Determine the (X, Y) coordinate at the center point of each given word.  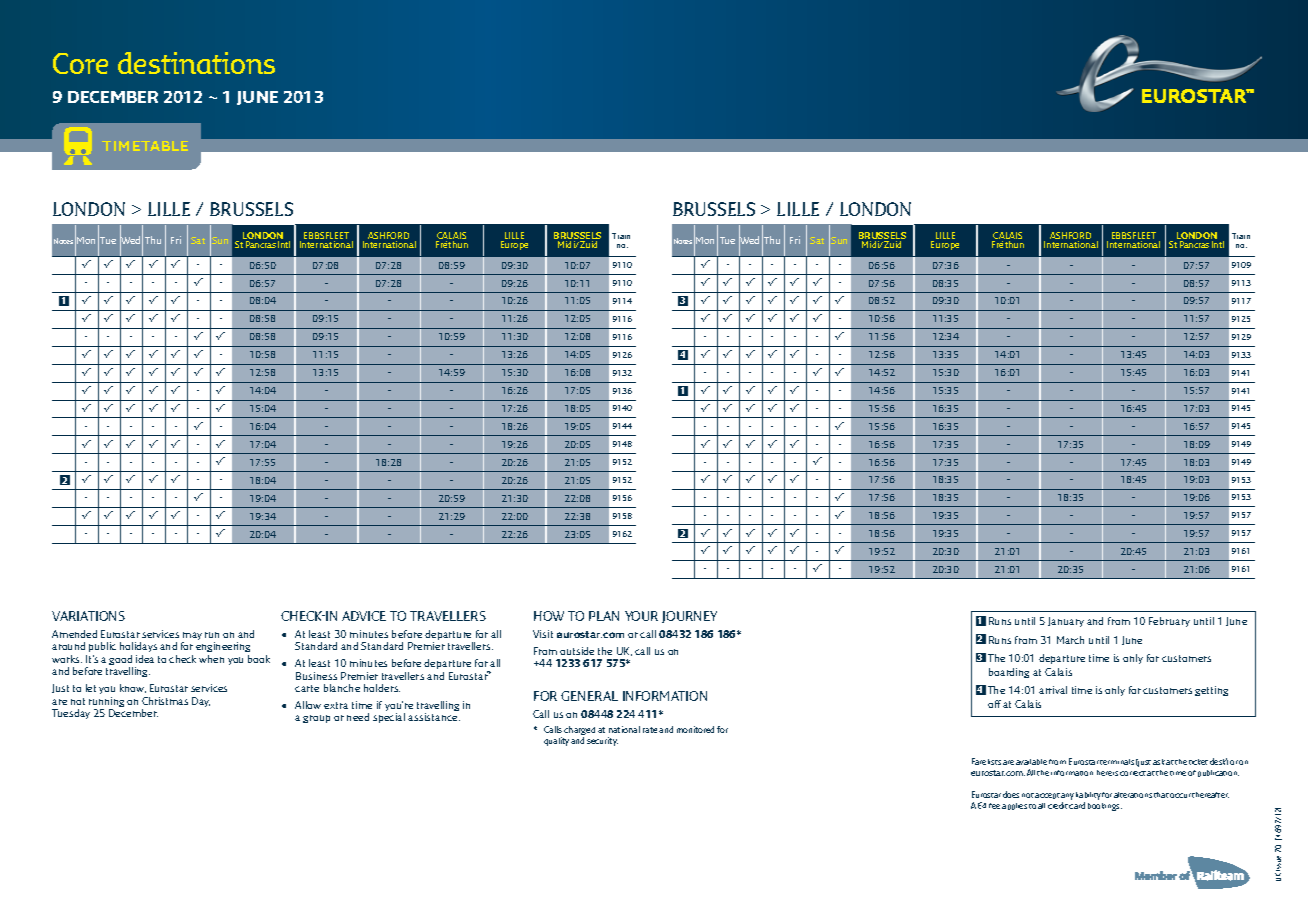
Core (80, 63)
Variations (88, 616)
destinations (196, 63)
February (1169, 622)
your (641, 616)
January (1066, 622)
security (602, 741)
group (316, 719)
